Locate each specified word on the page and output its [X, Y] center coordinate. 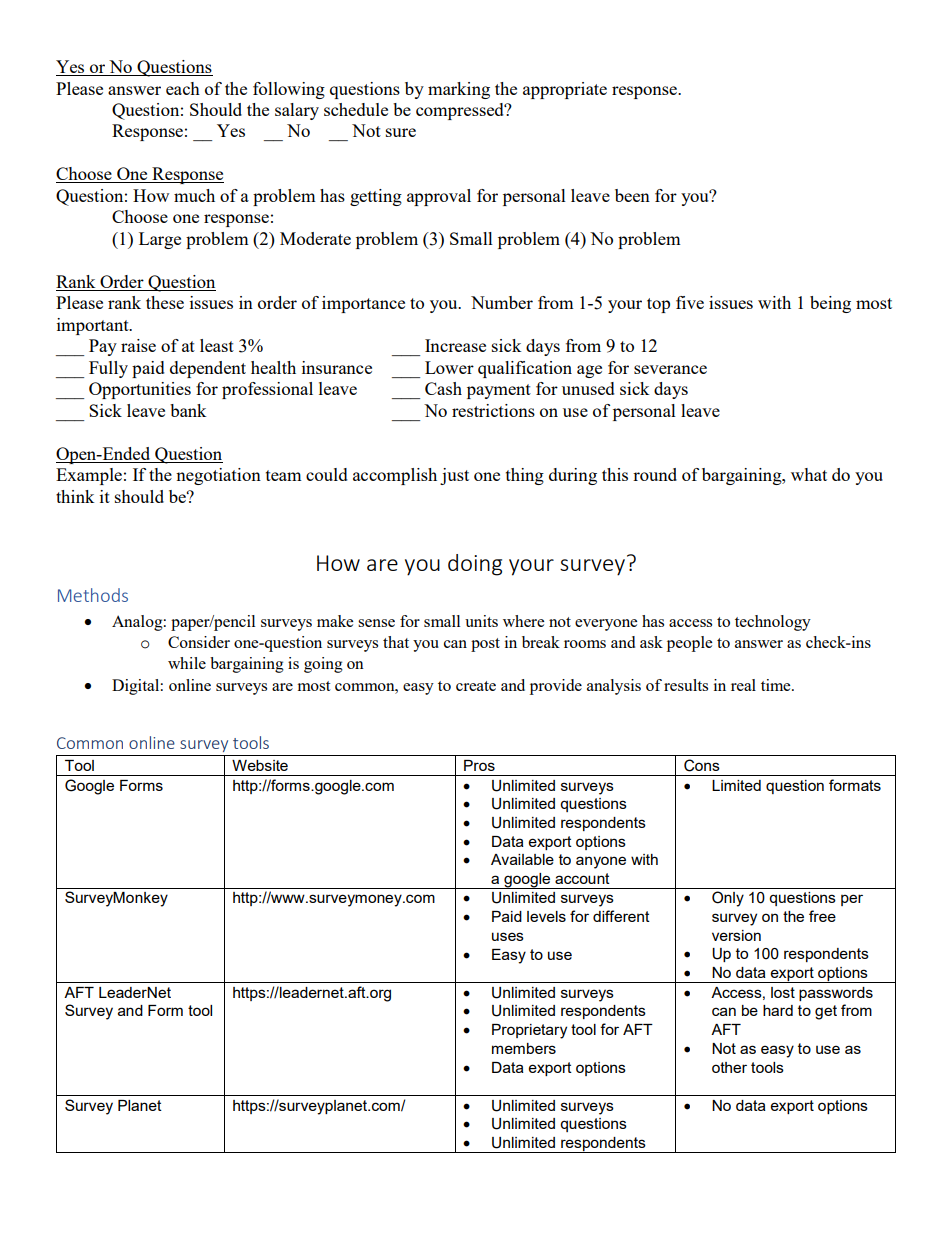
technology [773, 623]
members [524, 1048]
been [632, 195]
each [183, 88]
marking [459, 90]
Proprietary [529, 1031]
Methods [93, 595]
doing [475, 565]
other [729, 1067]
